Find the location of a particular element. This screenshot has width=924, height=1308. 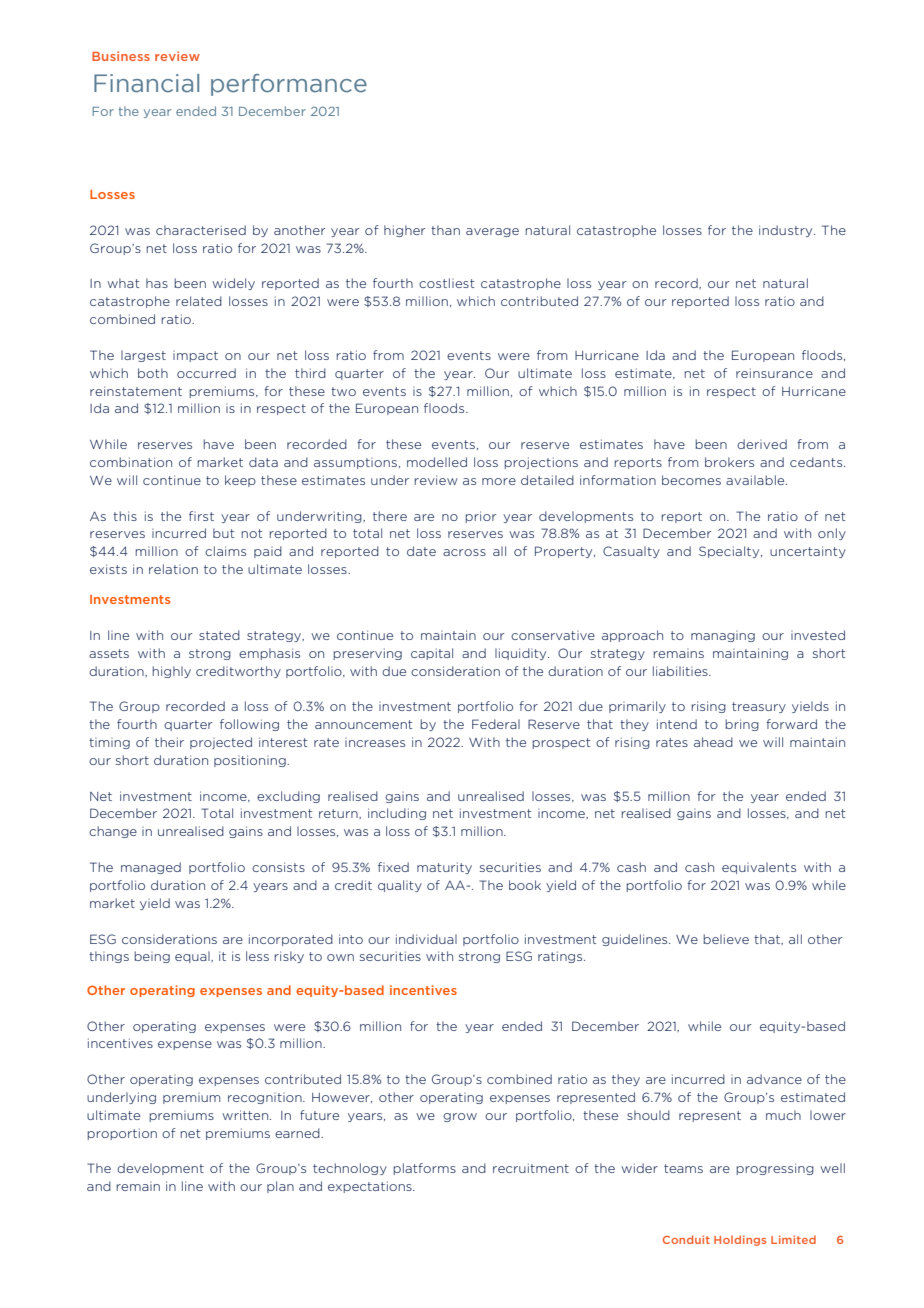

stated is located at coordinates (219, 635).
